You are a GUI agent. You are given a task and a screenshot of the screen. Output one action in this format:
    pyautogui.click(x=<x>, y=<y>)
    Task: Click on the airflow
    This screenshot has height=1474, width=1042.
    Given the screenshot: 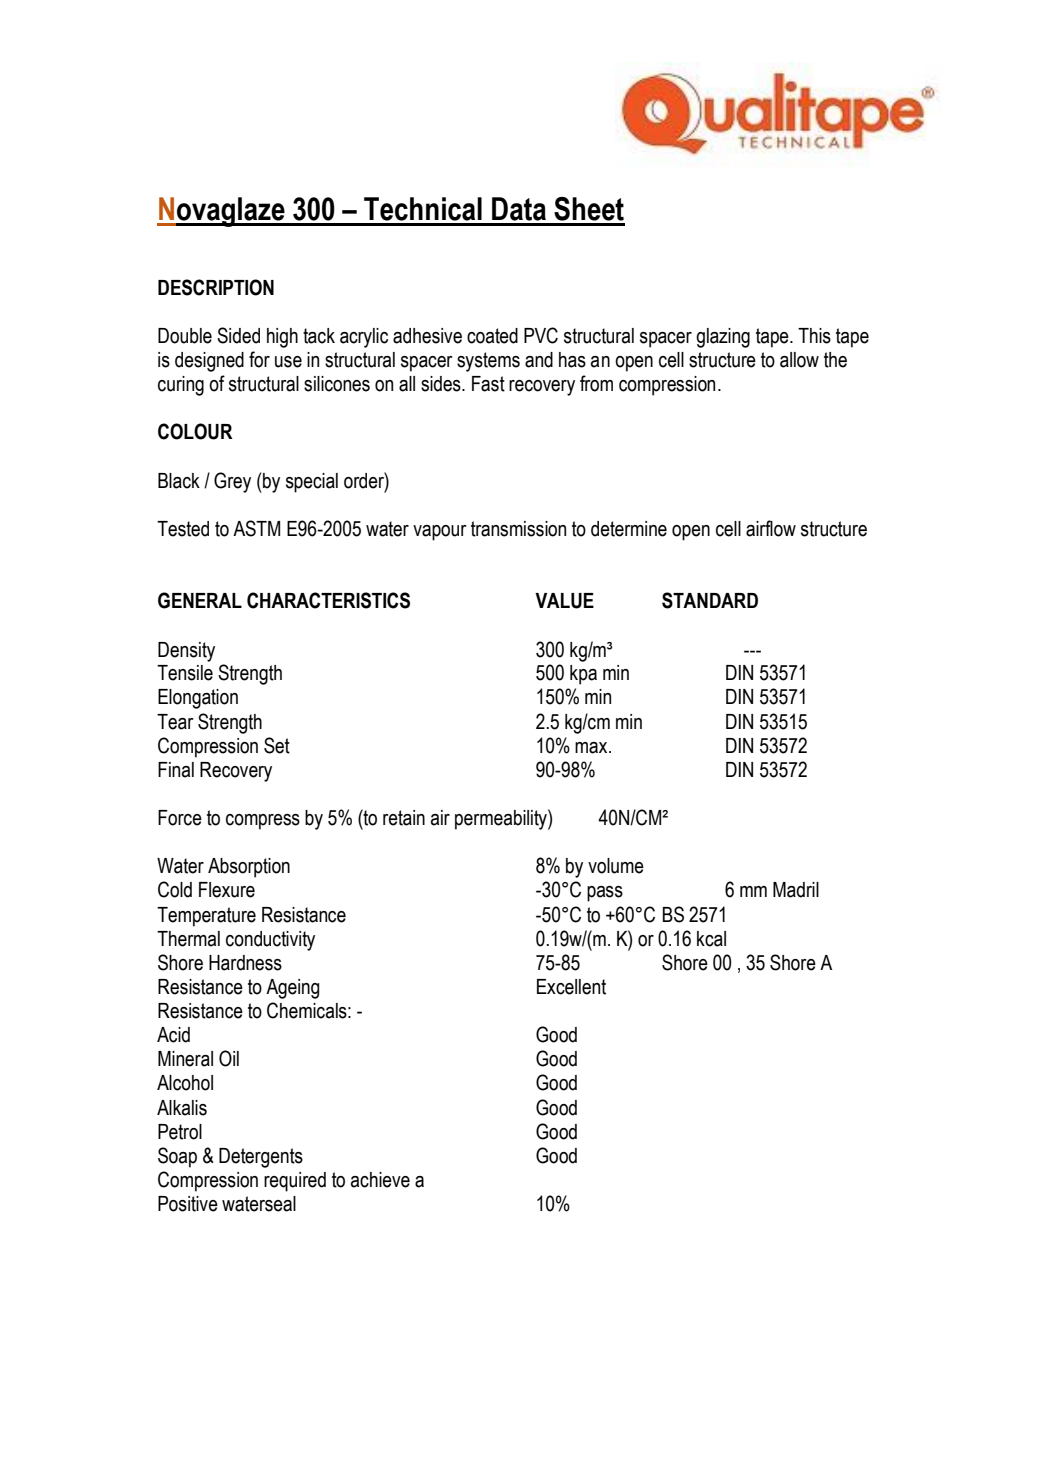 What is the action you would take?
    pyautogui.click(x=771, y=528)
